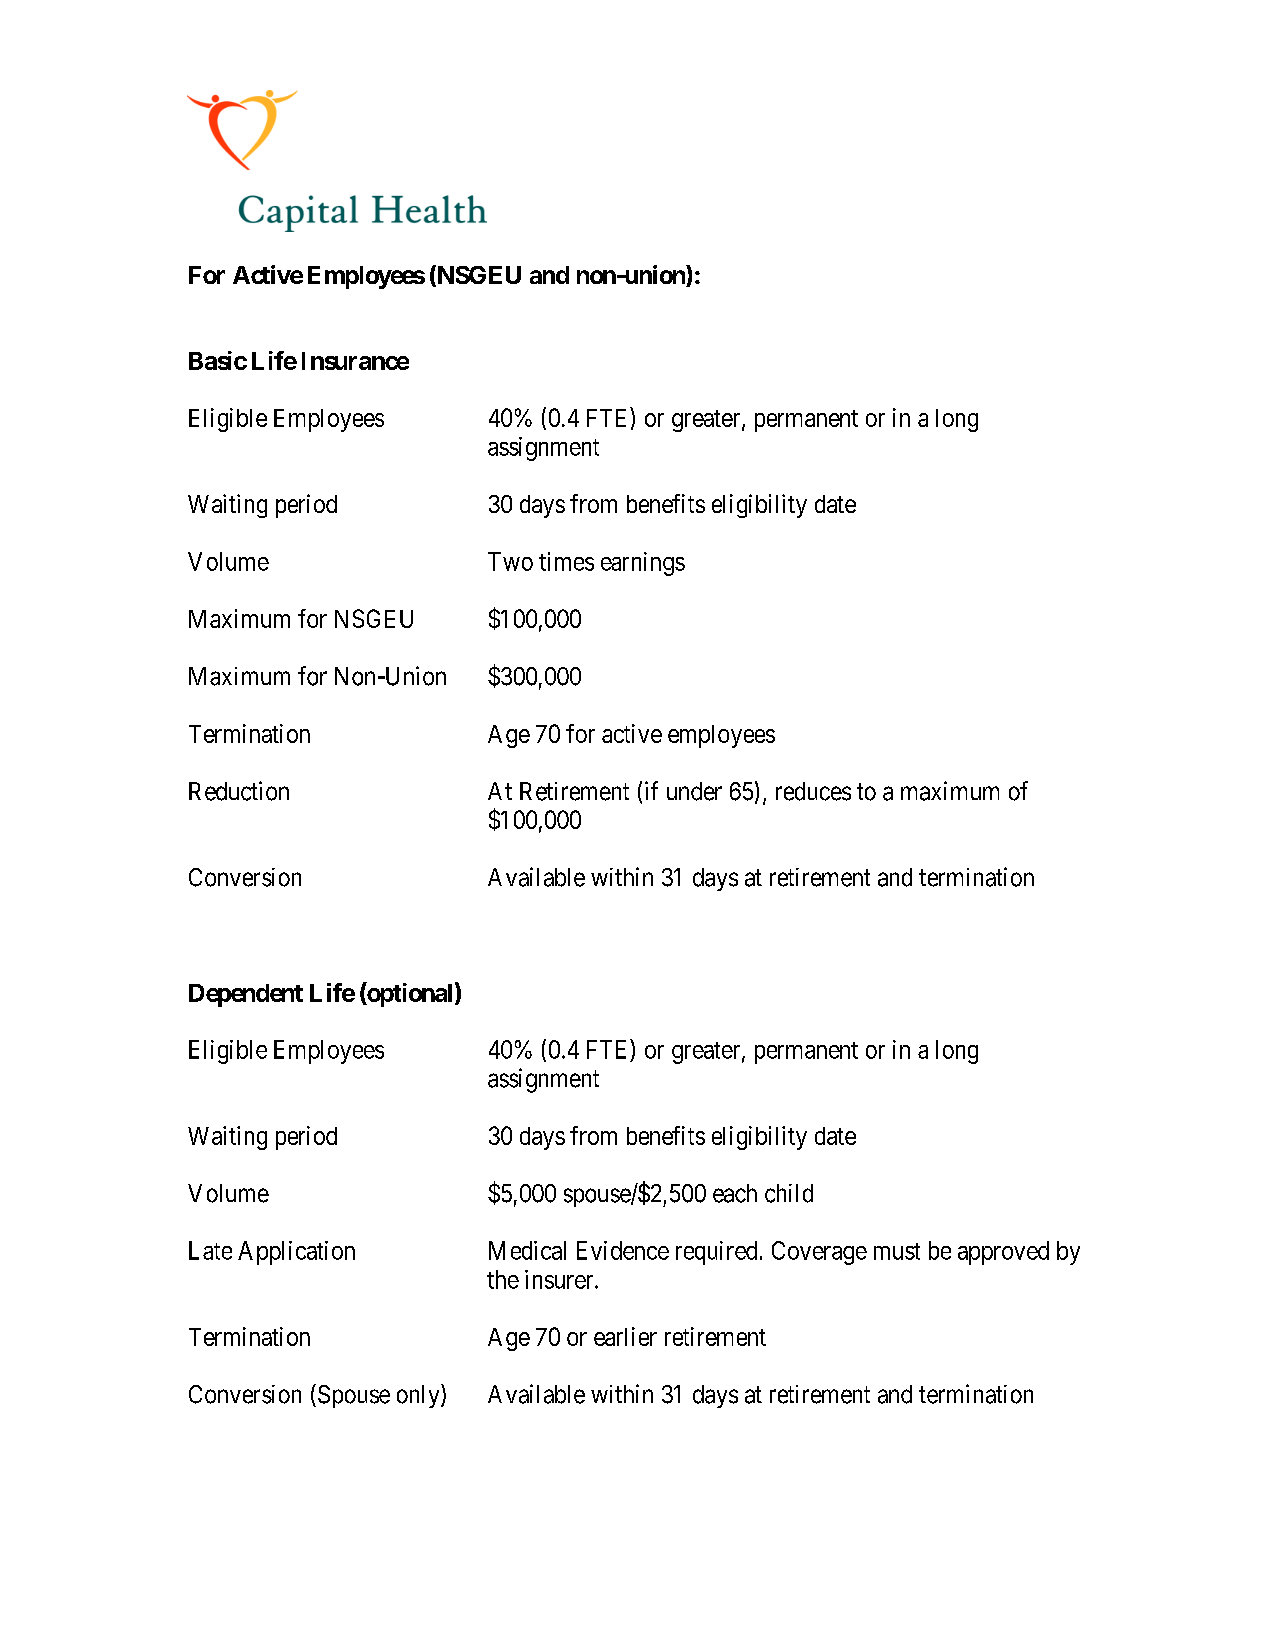  Describe the element at coordinates (813, 791) in the screenshot. I see `reduces` at that location.
